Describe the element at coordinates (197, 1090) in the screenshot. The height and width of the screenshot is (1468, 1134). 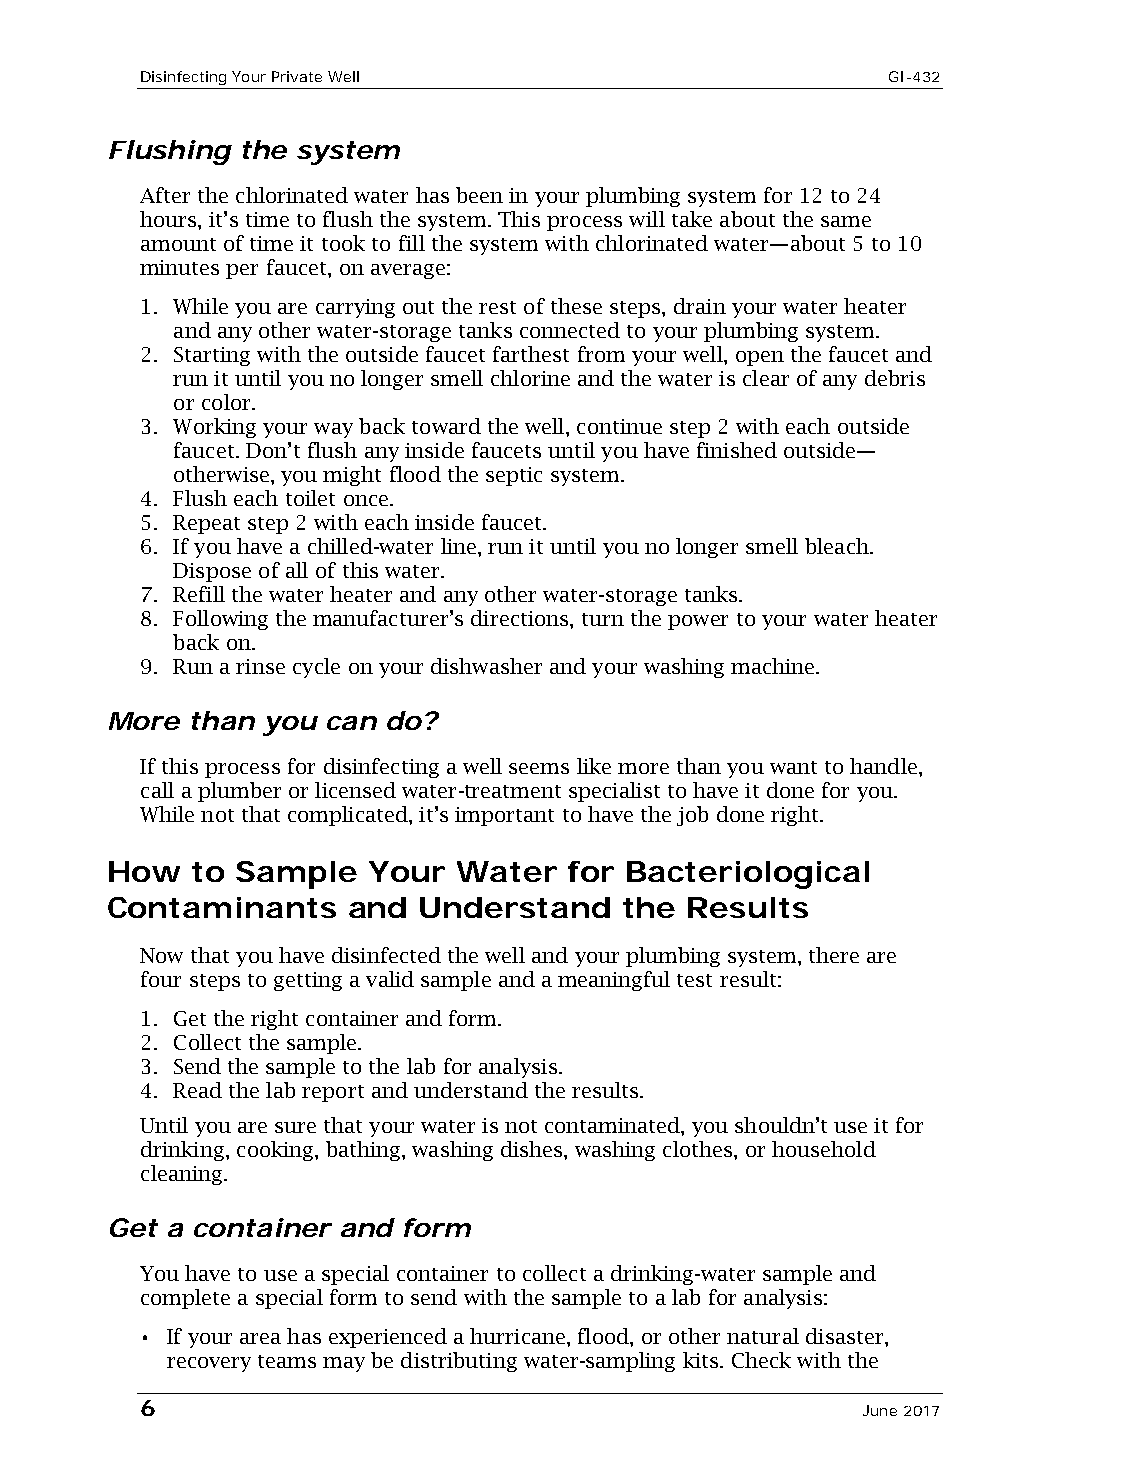
I see `Read` at that location.
